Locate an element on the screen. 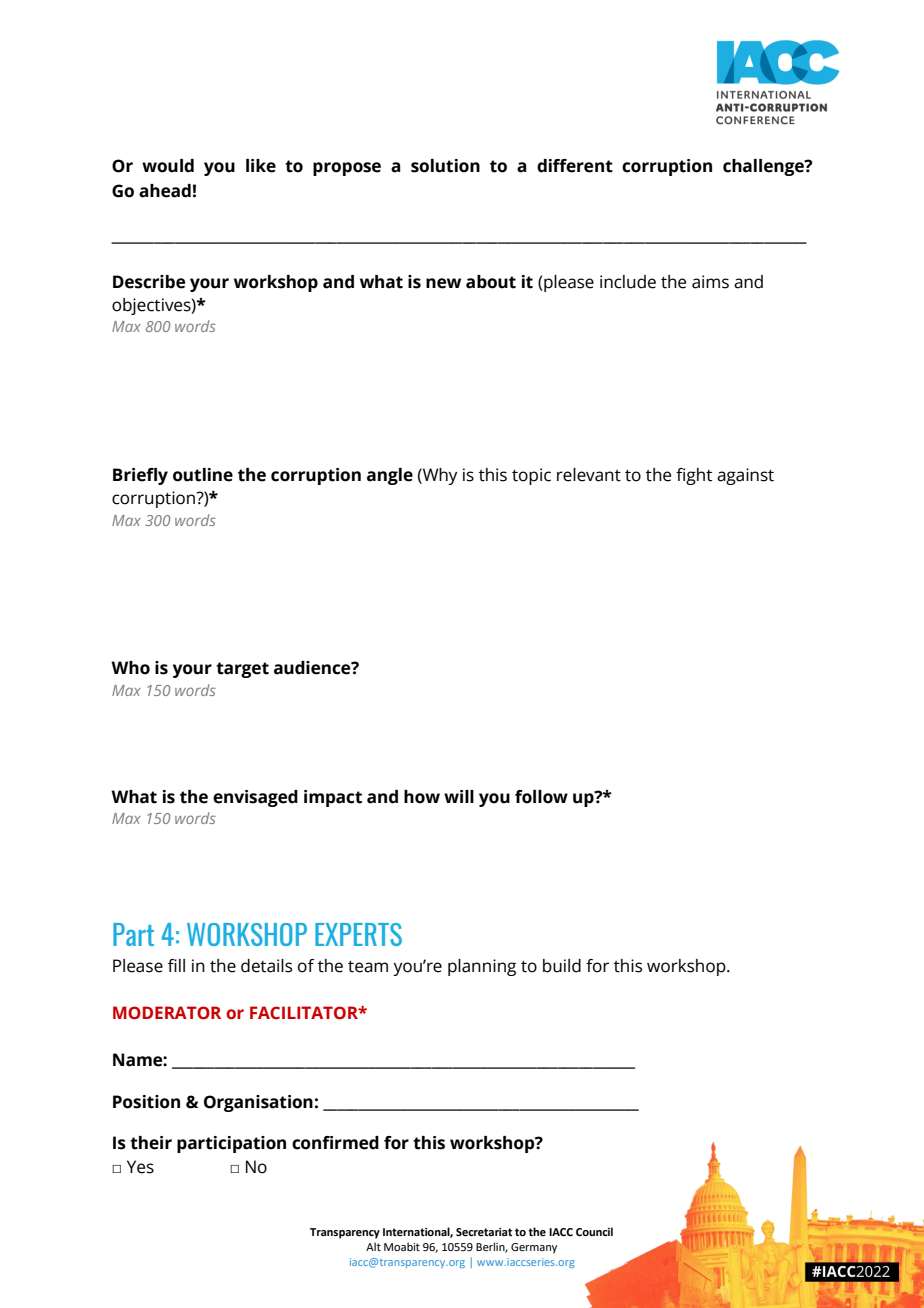 The image size is (924, 1308). Yes is located at coordinates (140, 1167).
